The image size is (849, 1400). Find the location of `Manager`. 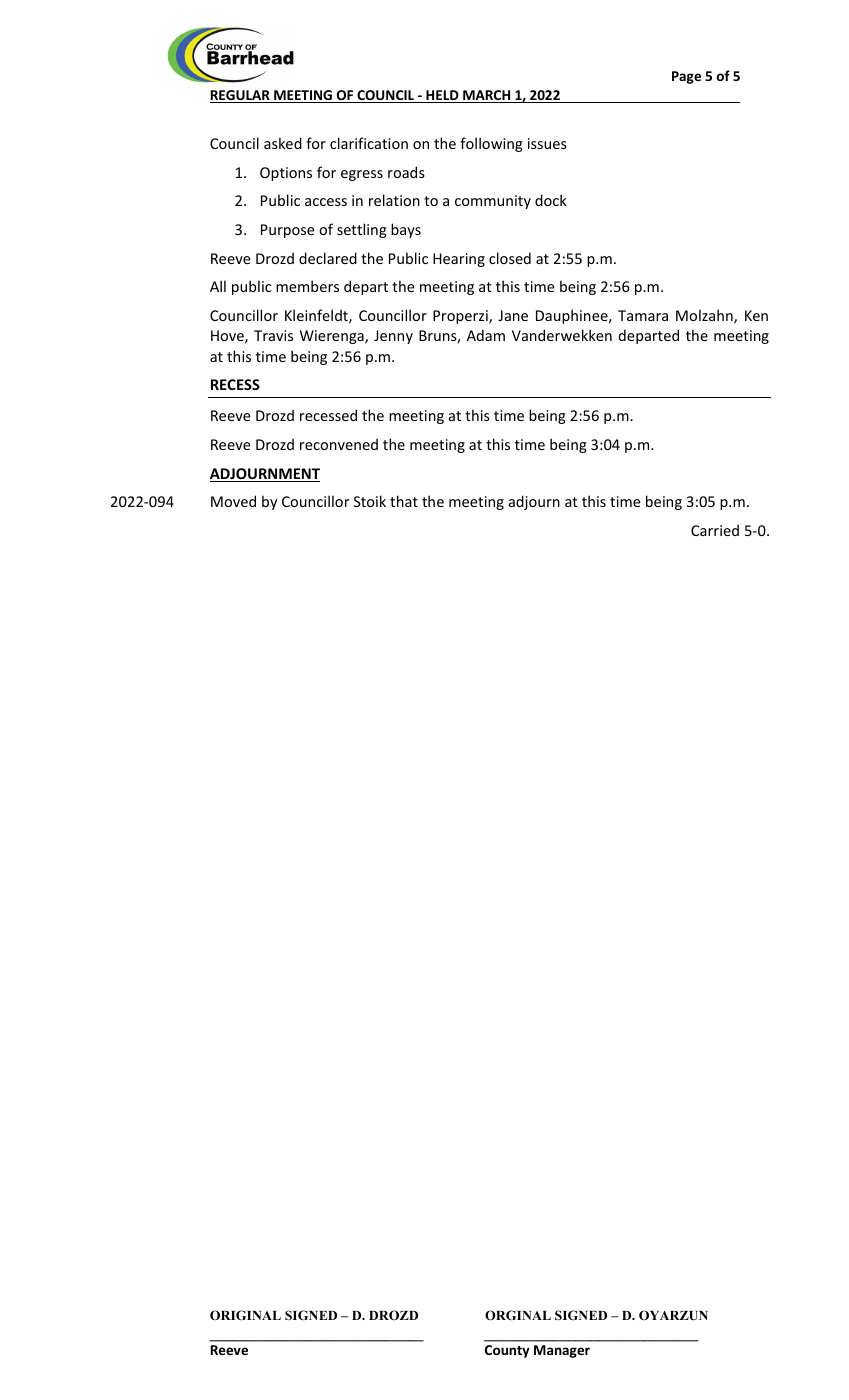

Manager is located at coordinates (562, 1351).
